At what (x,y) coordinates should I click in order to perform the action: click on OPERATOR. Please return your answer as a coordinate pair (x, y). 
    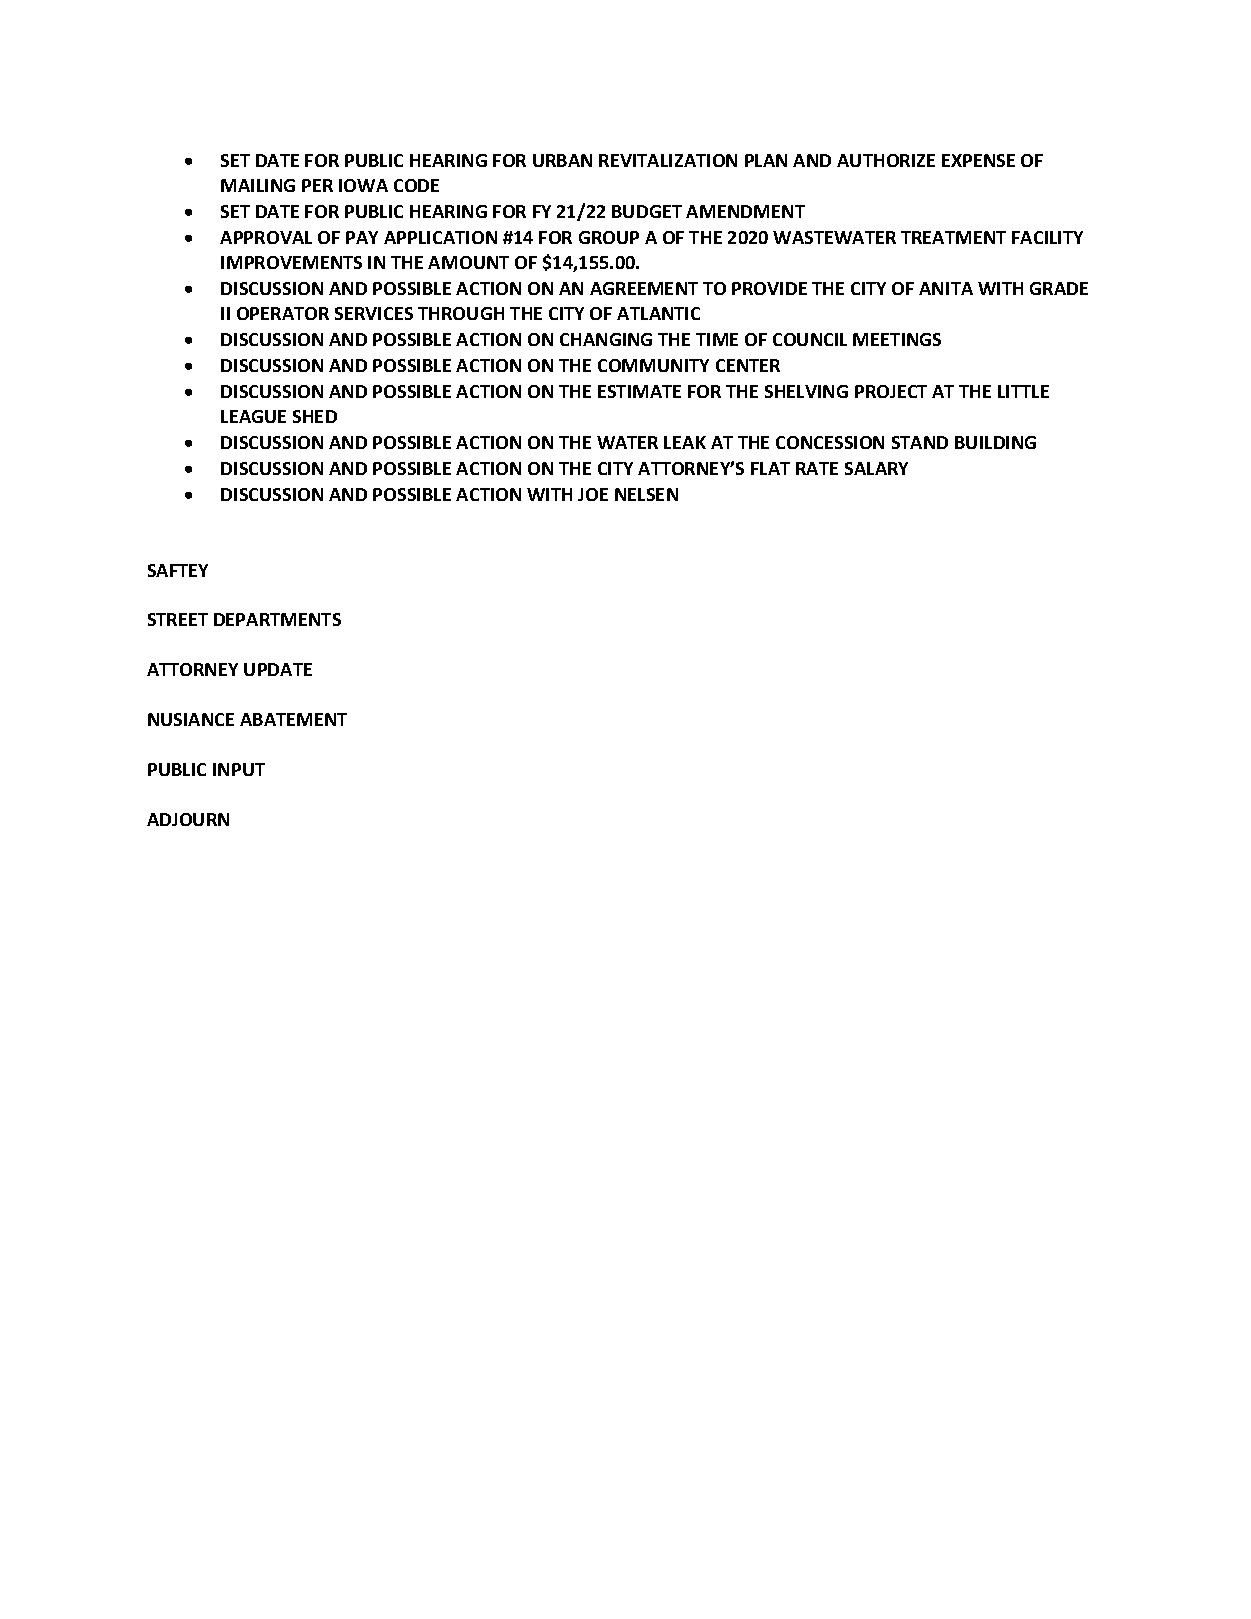
    Looking at the image, I should click on (283, 313).
